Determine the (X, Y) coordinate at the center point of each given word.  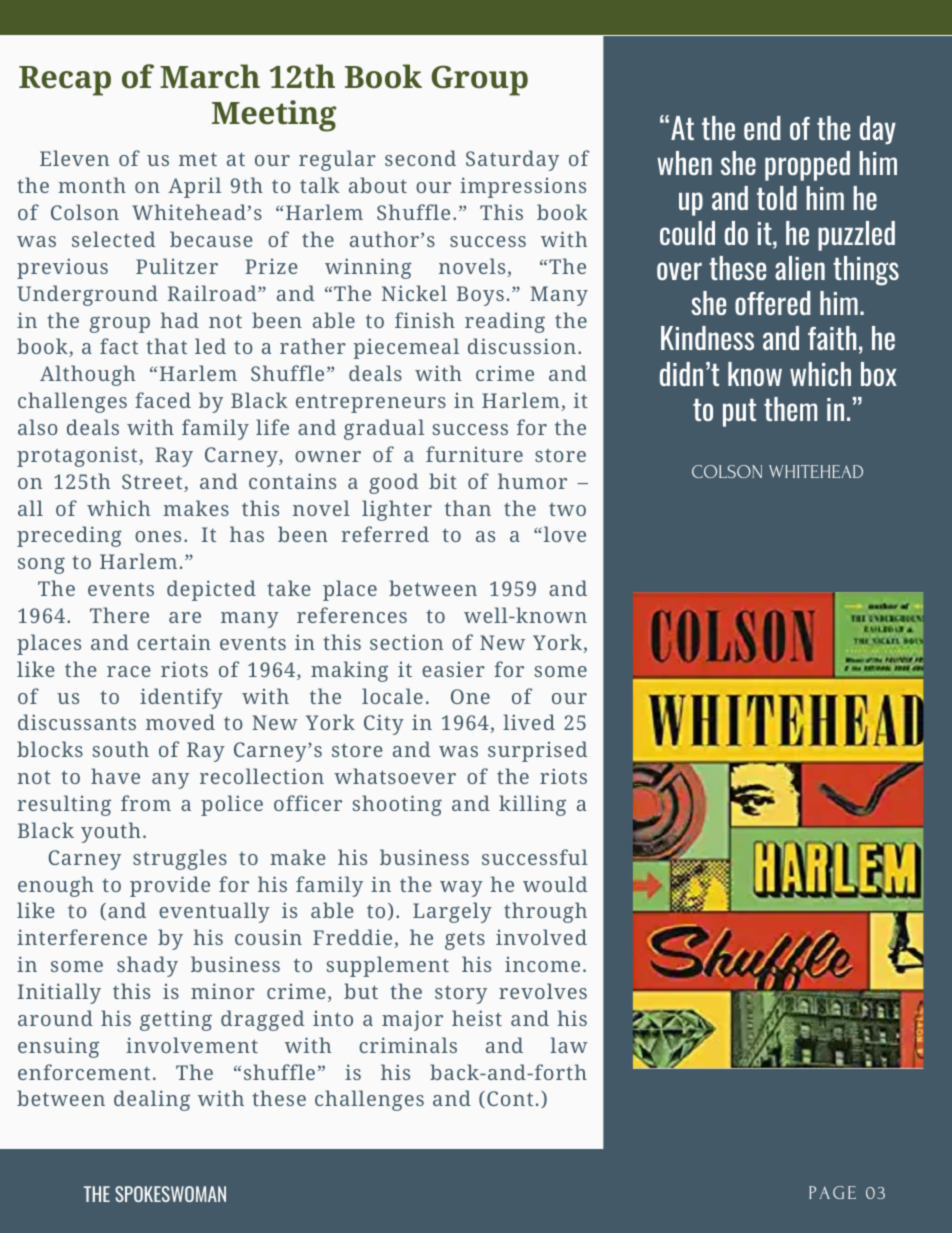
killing (532, 805)
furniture (474, 454)
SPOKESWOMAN (170, 1194)
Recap (65, 81)
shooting (397, 805)
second (420, 158)
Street (153, 483)
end (762, 128)
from (146, 803)
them (790, 409)
